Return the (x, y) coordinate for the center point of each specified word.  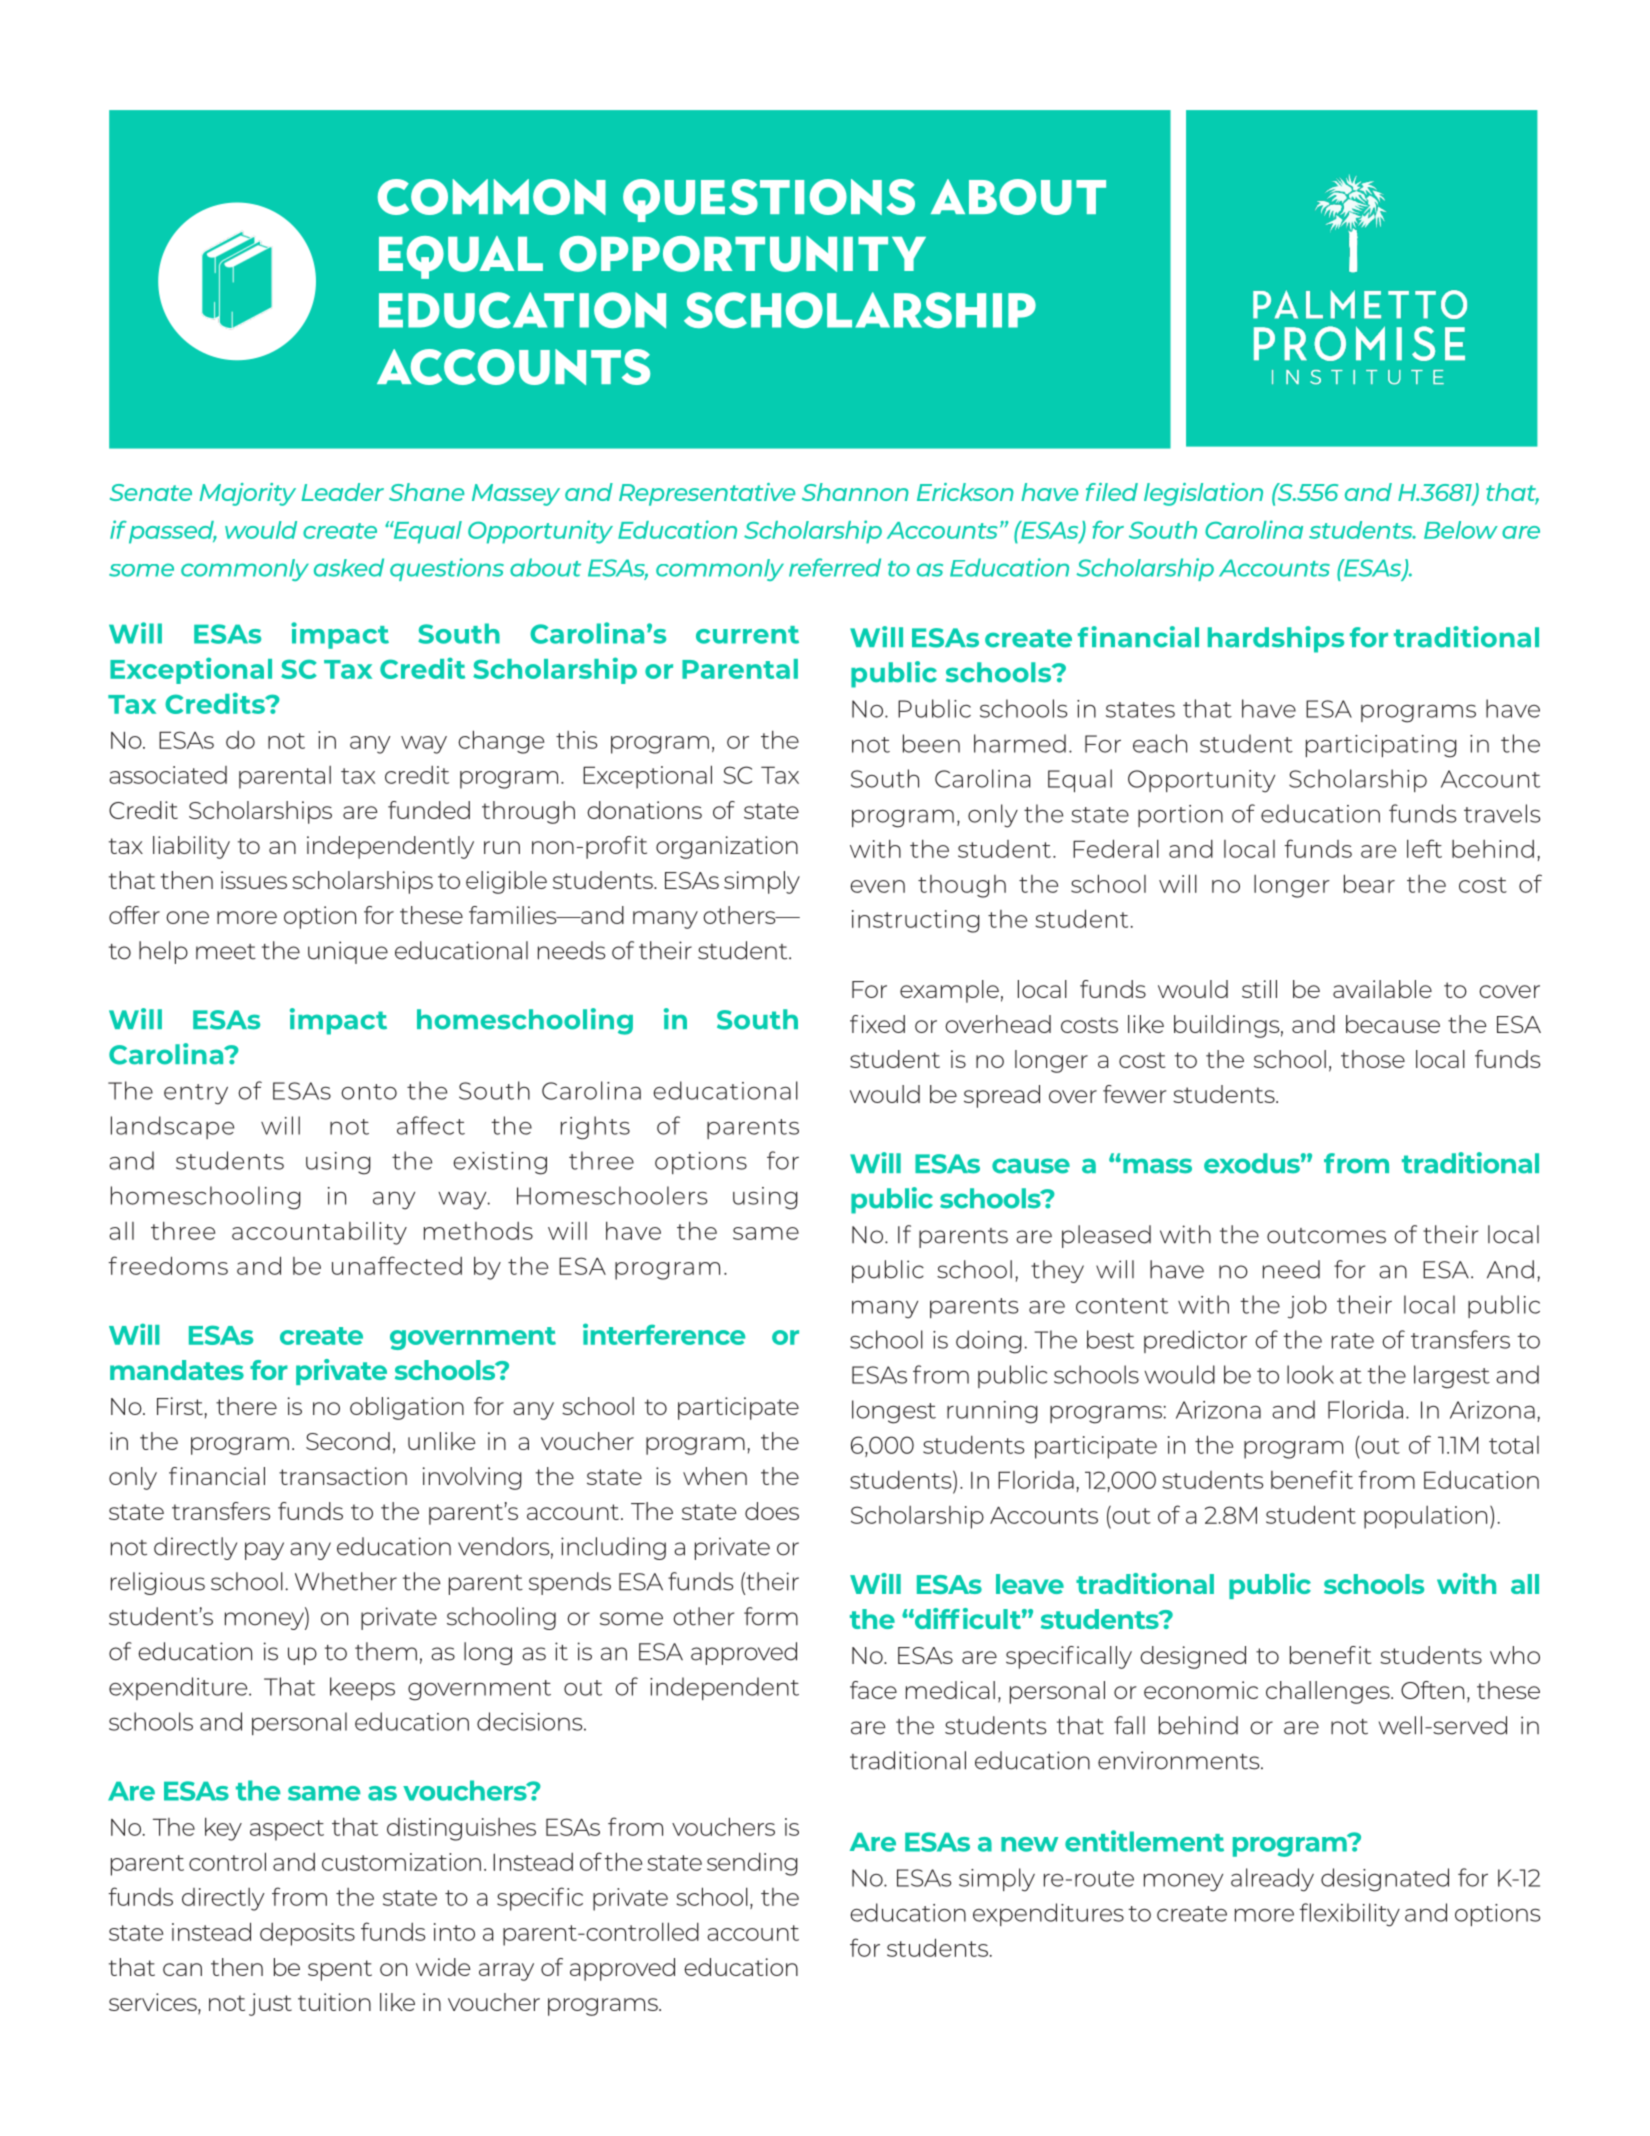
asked (349, 567)
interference (664, 1334)
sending (752, 1864)
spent (340, 1970)
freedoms (168, 1265)
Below (1461, 530)
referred (835, 567)
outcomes (1326, 1236)
